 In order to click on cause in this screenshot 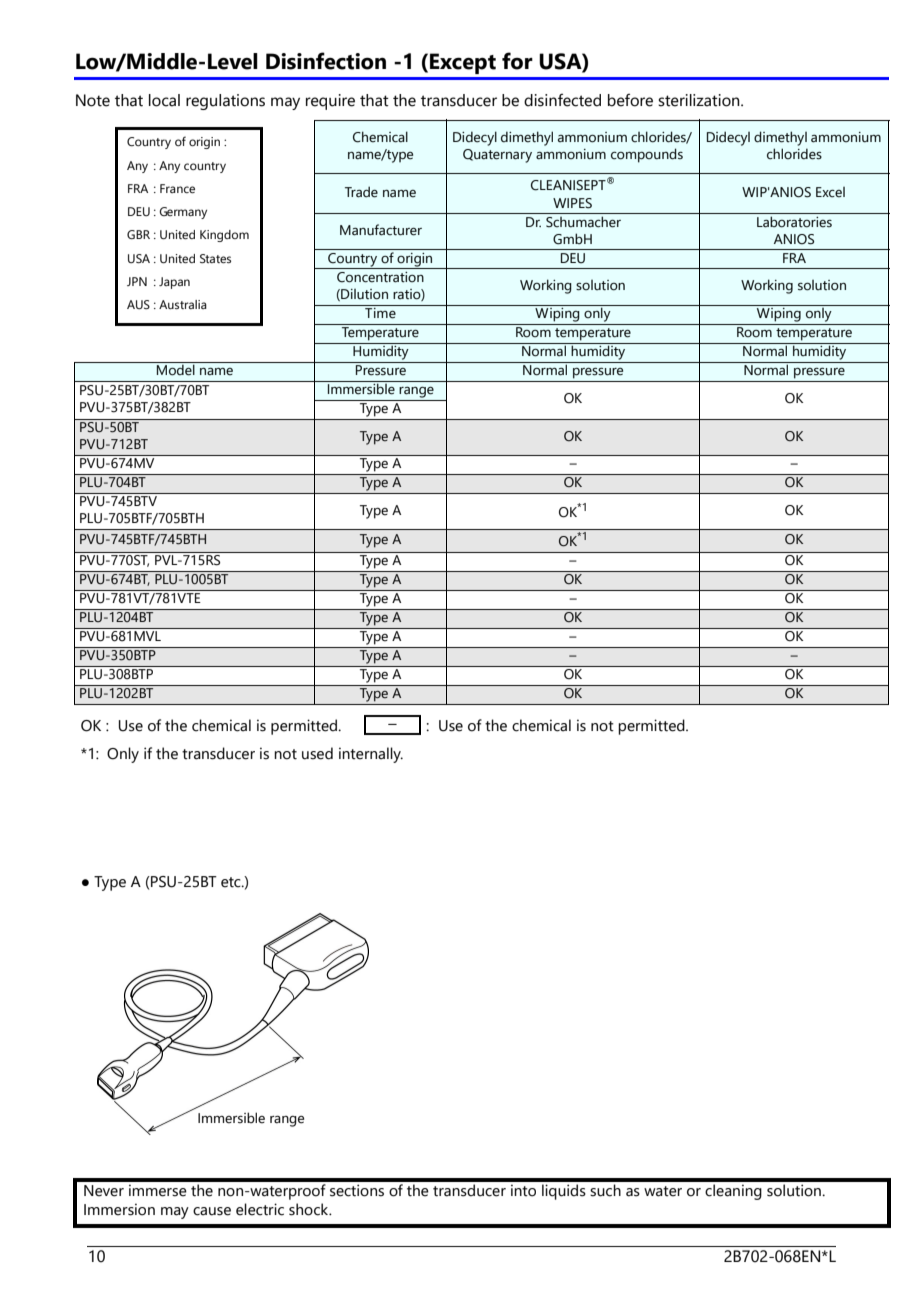, I will do `click(212, 1211)`.
